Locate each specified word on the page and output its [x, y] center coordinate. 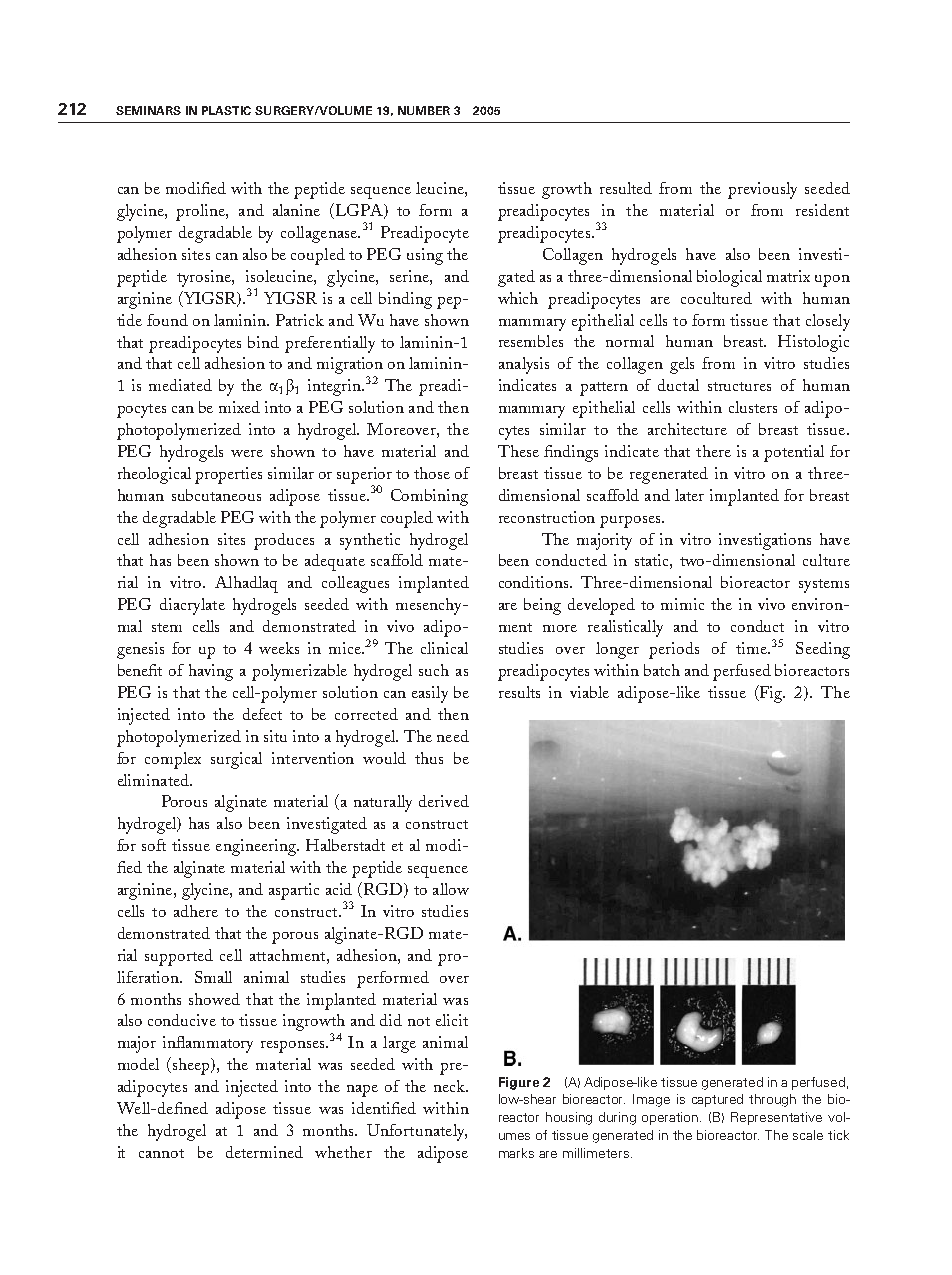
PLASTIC [226, 110]
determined [264, 1152]
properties [228, 475]
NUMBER [424, 110]
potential [794, 453]
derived [444, 801]
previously [762, 190]
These [518, 451]
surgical [236, 760]
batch [662, 670]
